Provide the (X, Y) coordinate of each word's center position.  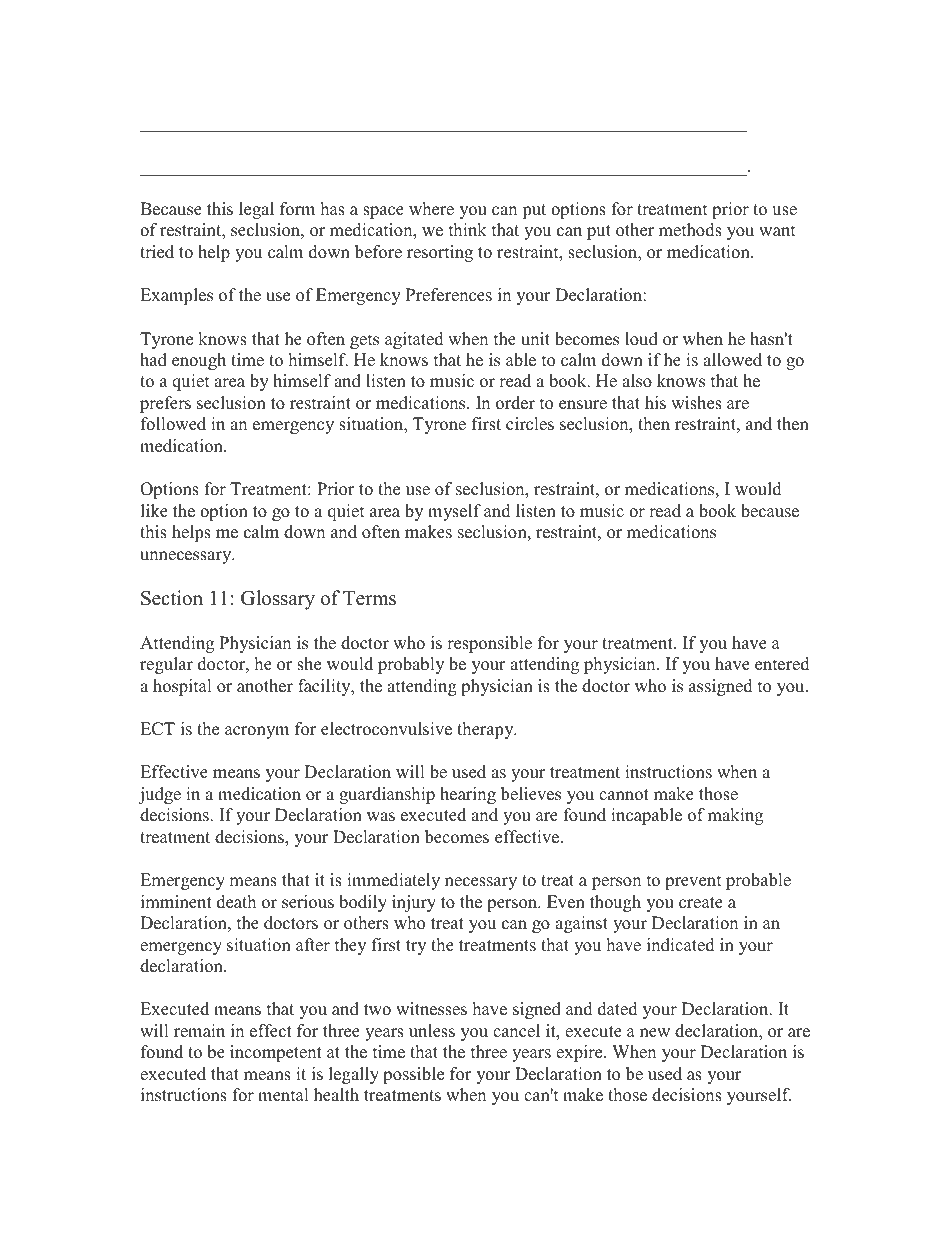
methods (690, 230)
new (655, 1033)
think (468, 229)
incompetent (276, 1053)
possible (413, 1075)
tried (157, 252)
